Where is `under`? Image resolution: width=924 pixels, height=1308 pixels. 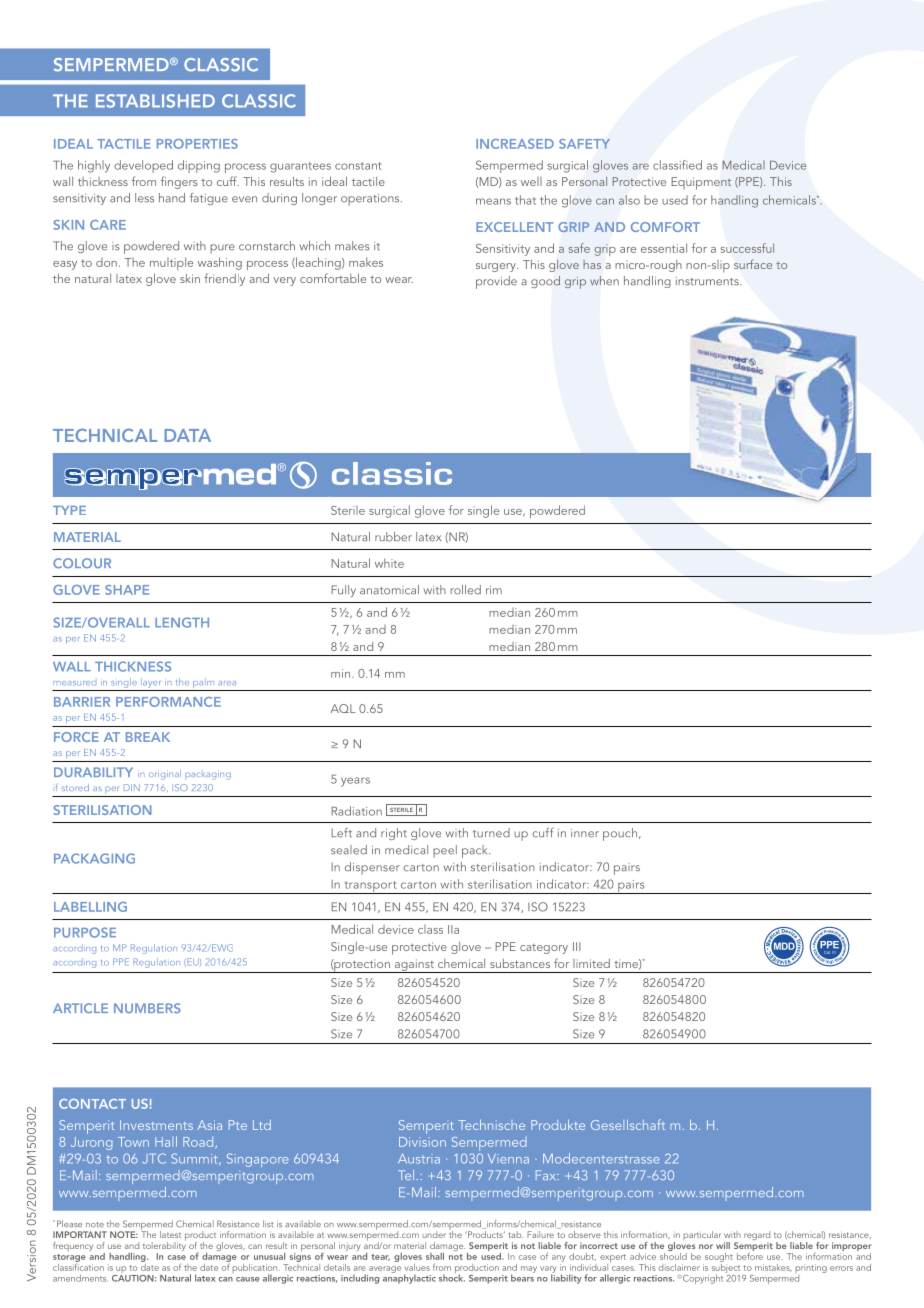 under is located at coordinates (434, 1234).
